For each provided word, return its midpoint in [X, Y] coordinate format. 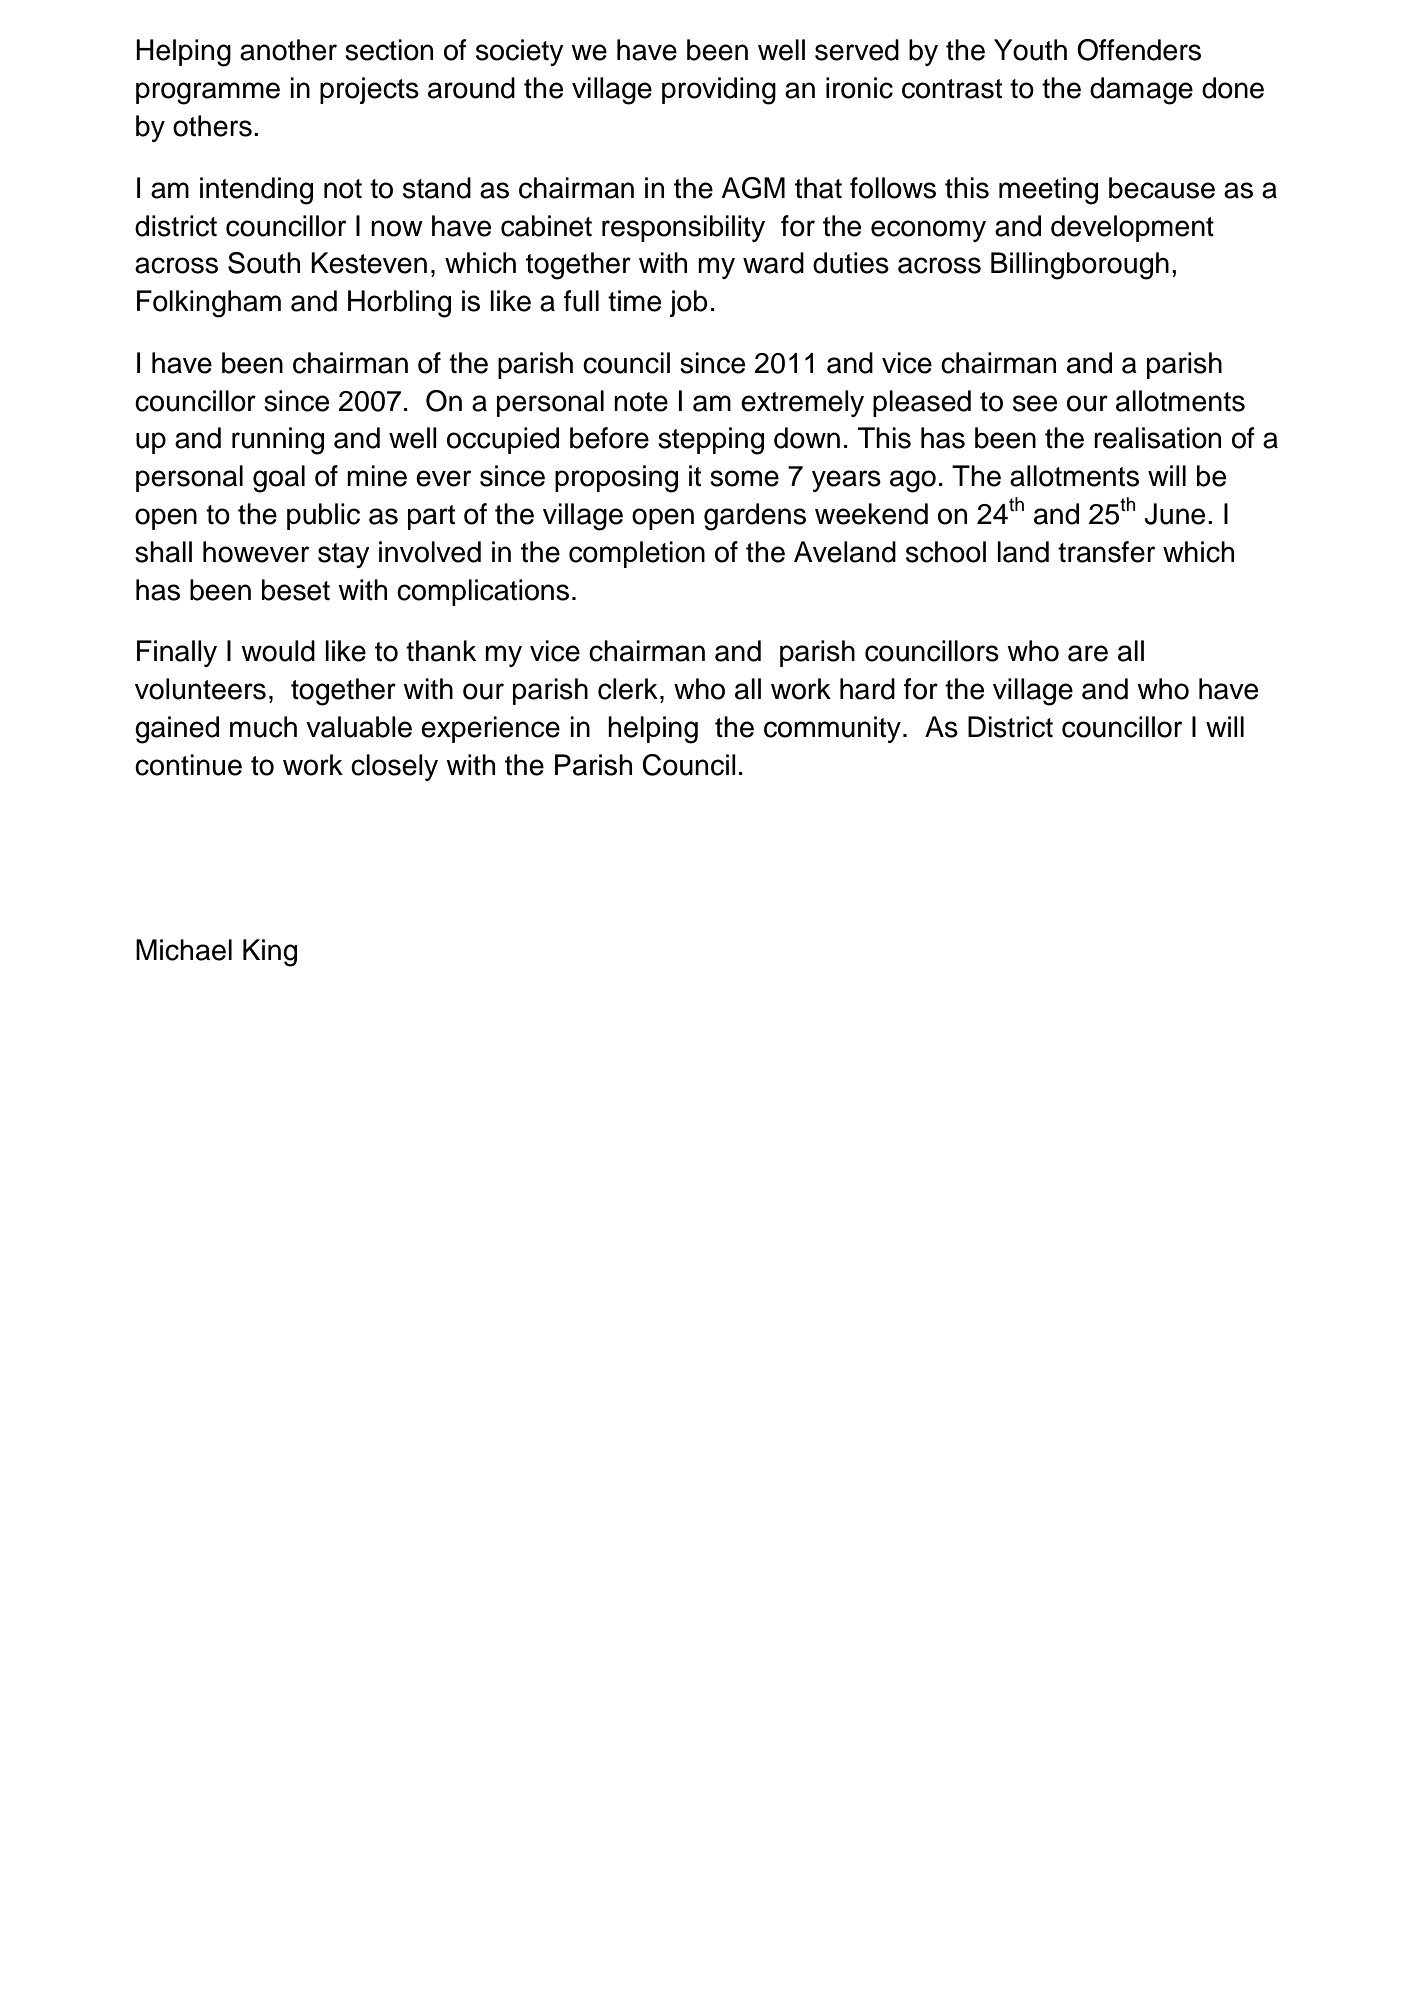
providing [719, 91]
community [832, 729]
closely [394, 767]
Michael [184, 950]
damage [1141, 91]
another [288, 50]
